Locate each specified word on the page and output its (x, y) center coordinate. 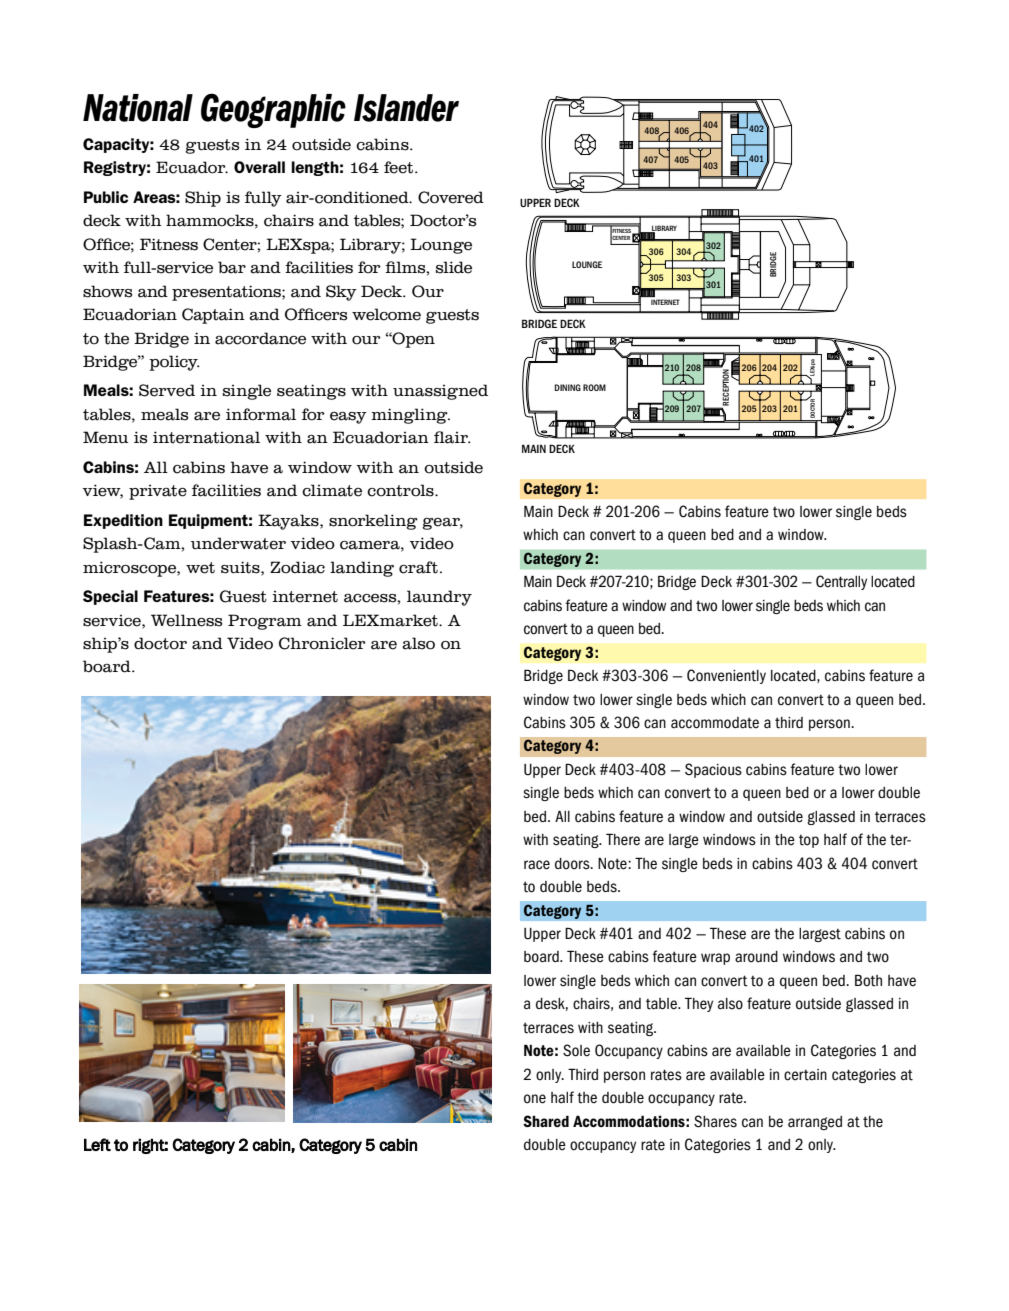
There (623, 839)
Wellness (186, 620)
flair (452, 437)
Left (97, 1144)
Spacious (713, 770)
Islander (406, 108)
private (158, 492)
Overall (259, 167)
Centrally (841, 582)
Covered (451, 197)
